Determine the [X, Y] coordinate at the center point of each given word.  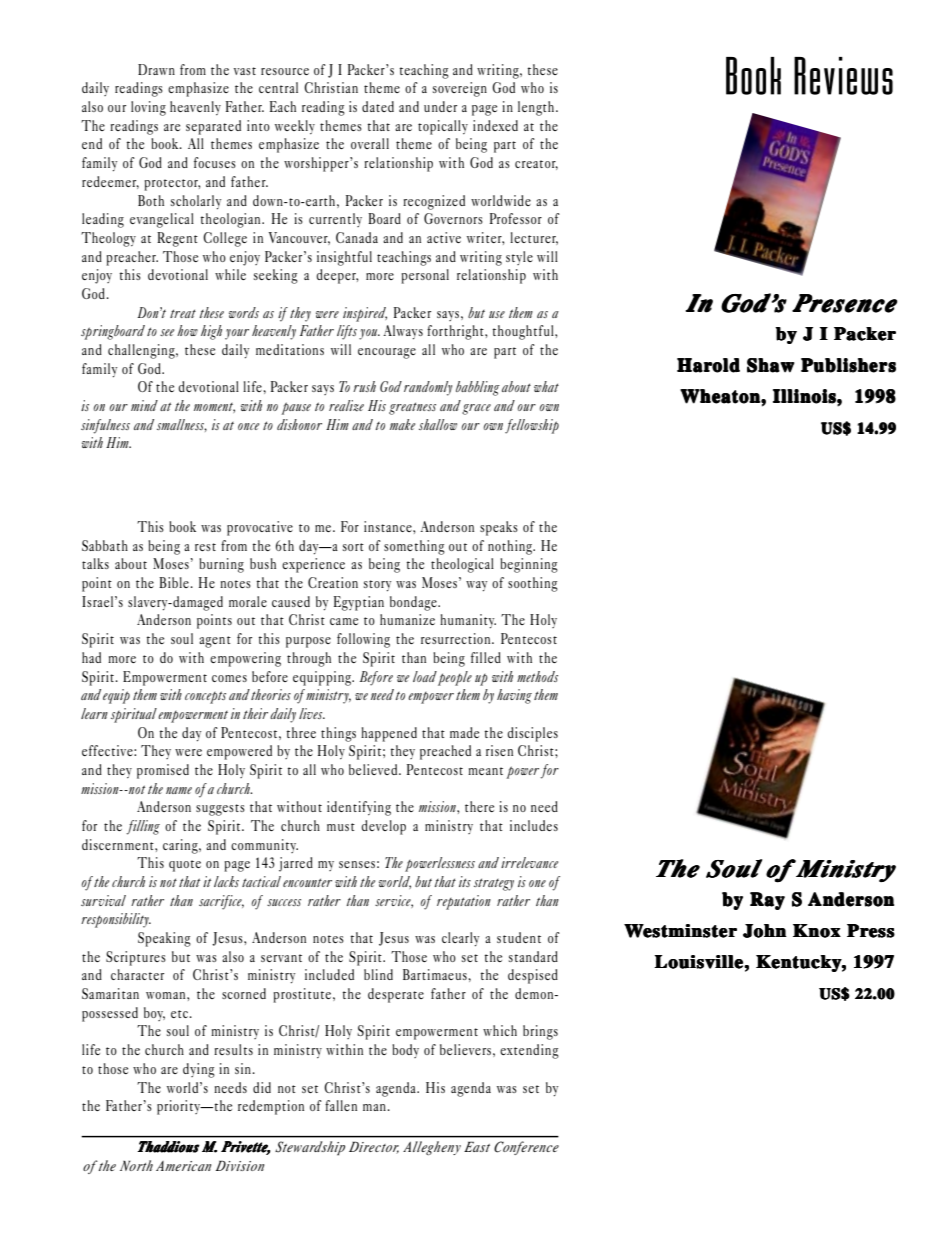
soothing [533, 584]
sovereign [460, 89]
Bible [175, 582]
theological [462, 565]
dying [199, 1070]
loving [148, 108]
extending [529, 1051]
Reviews [843, 76]
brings [540, 1032]
